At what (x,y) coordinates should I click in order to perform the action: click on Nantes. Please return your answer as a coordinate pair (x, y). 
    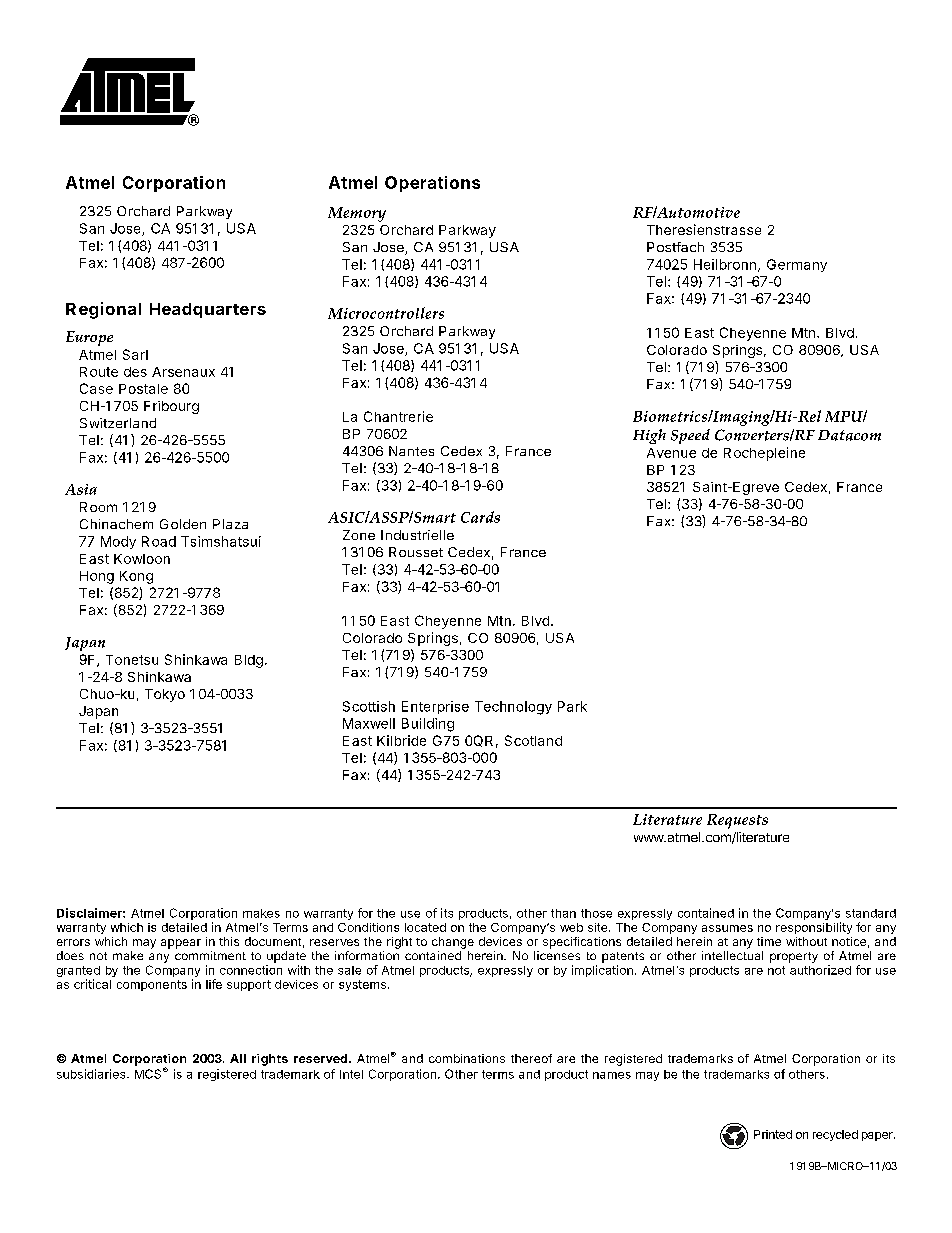
    Looking at the image, I should click on (411, 451).
